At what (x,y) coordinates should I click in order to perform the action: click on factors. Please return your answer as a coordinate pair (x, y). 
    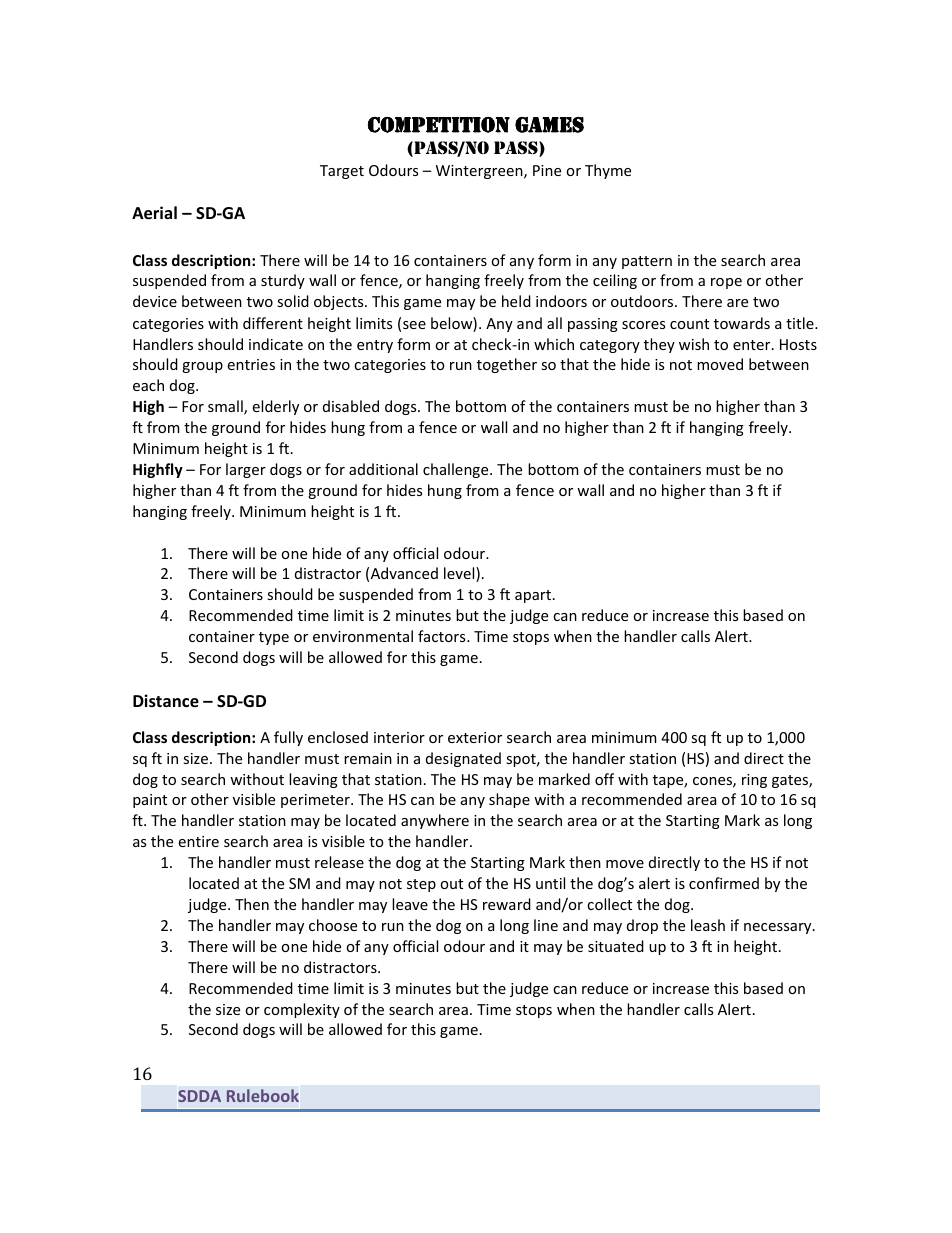
    Looking at the image, I should click on (443, 636).
